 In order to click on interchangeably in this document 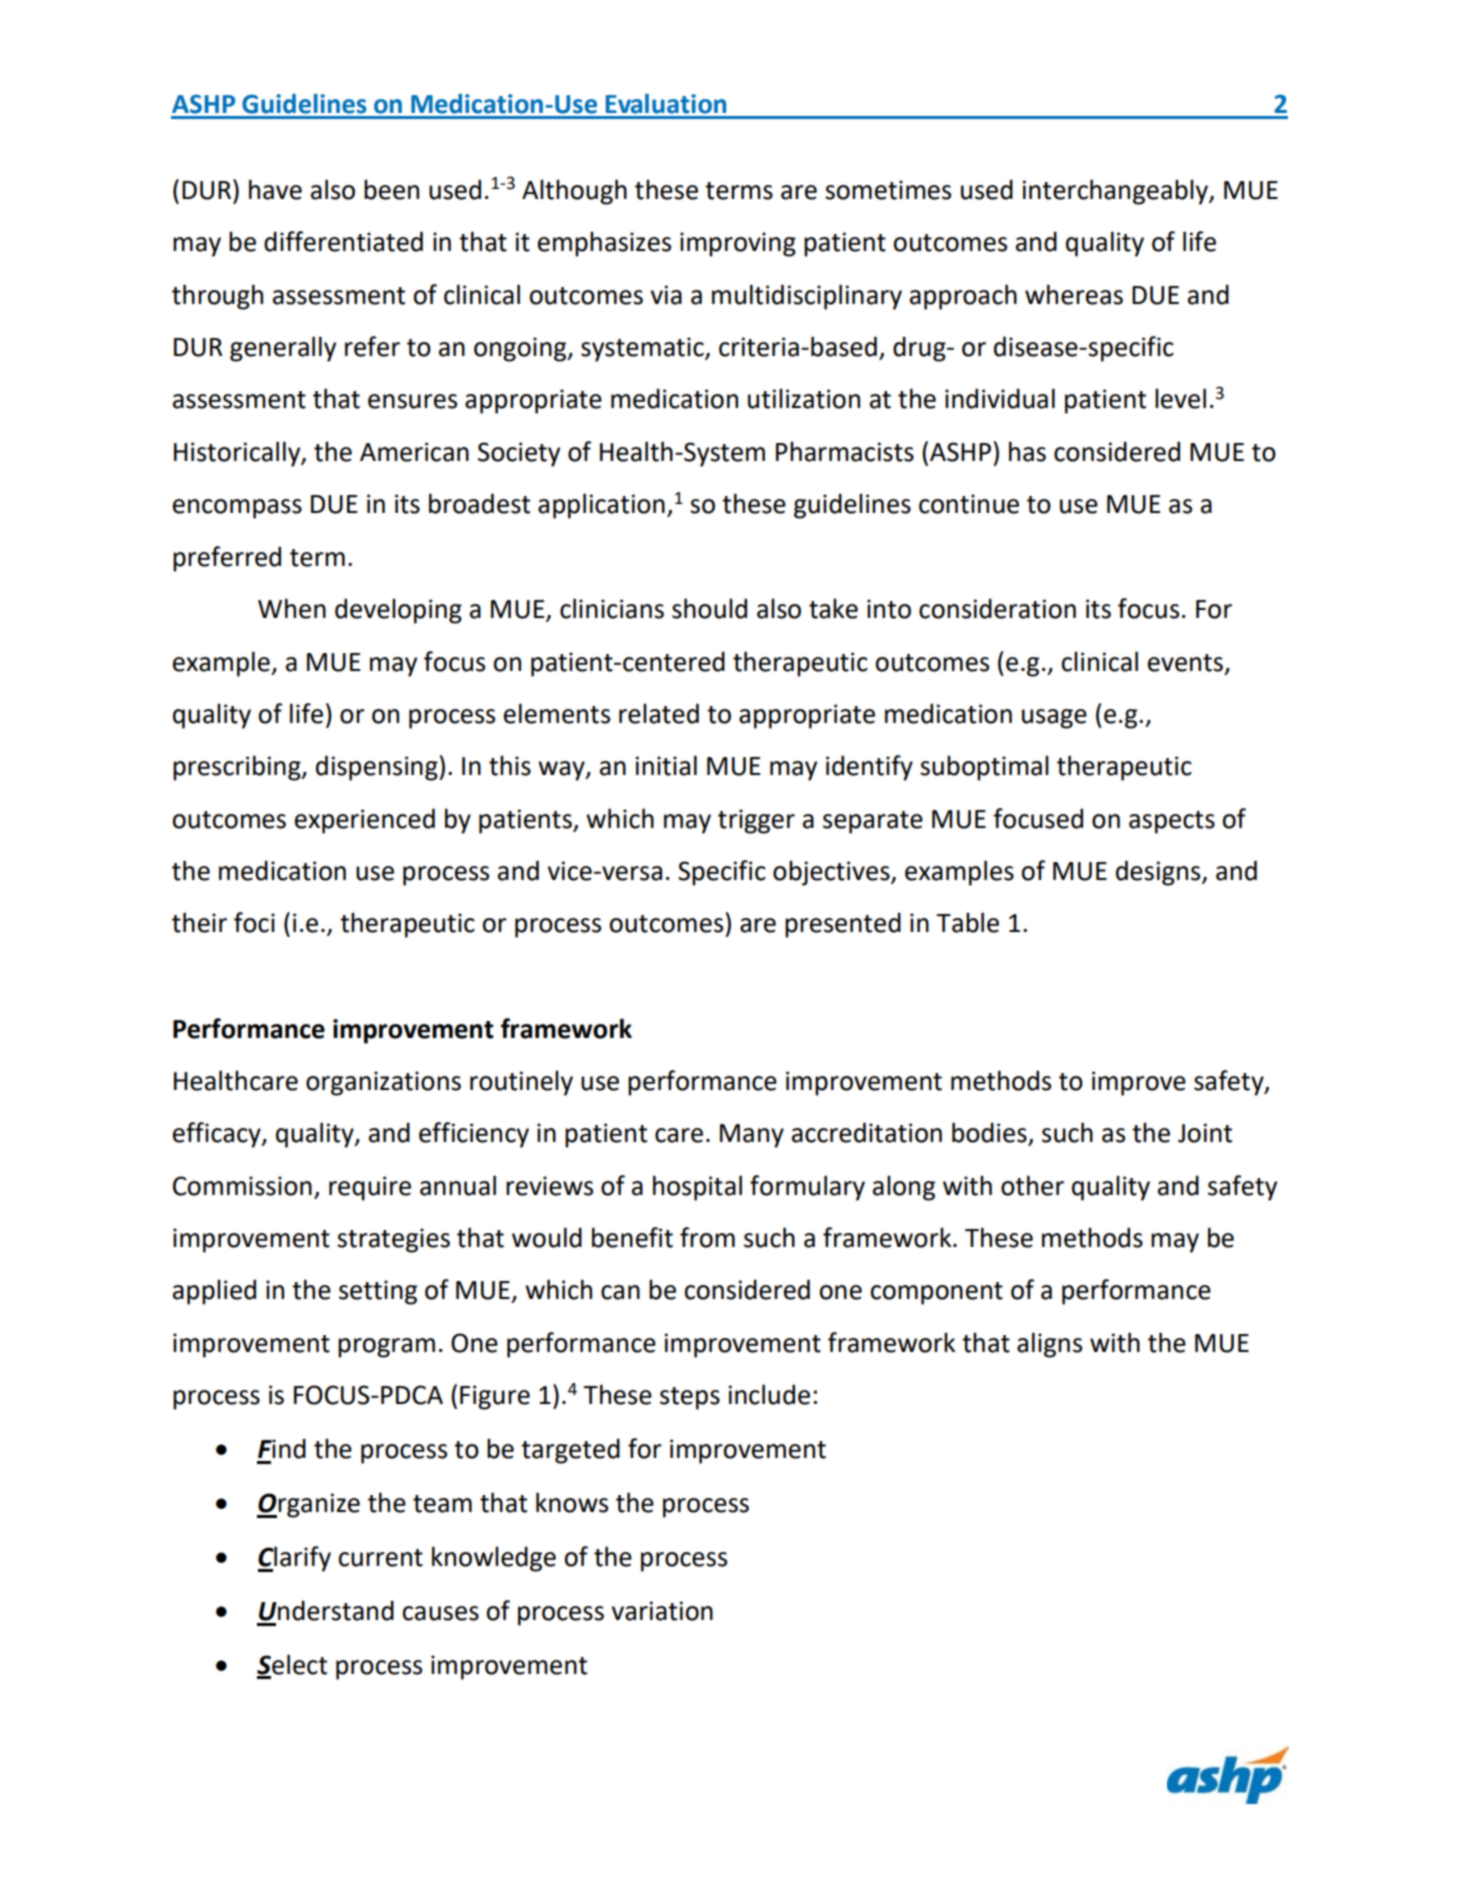, I will do `click(1116, 192)`.
